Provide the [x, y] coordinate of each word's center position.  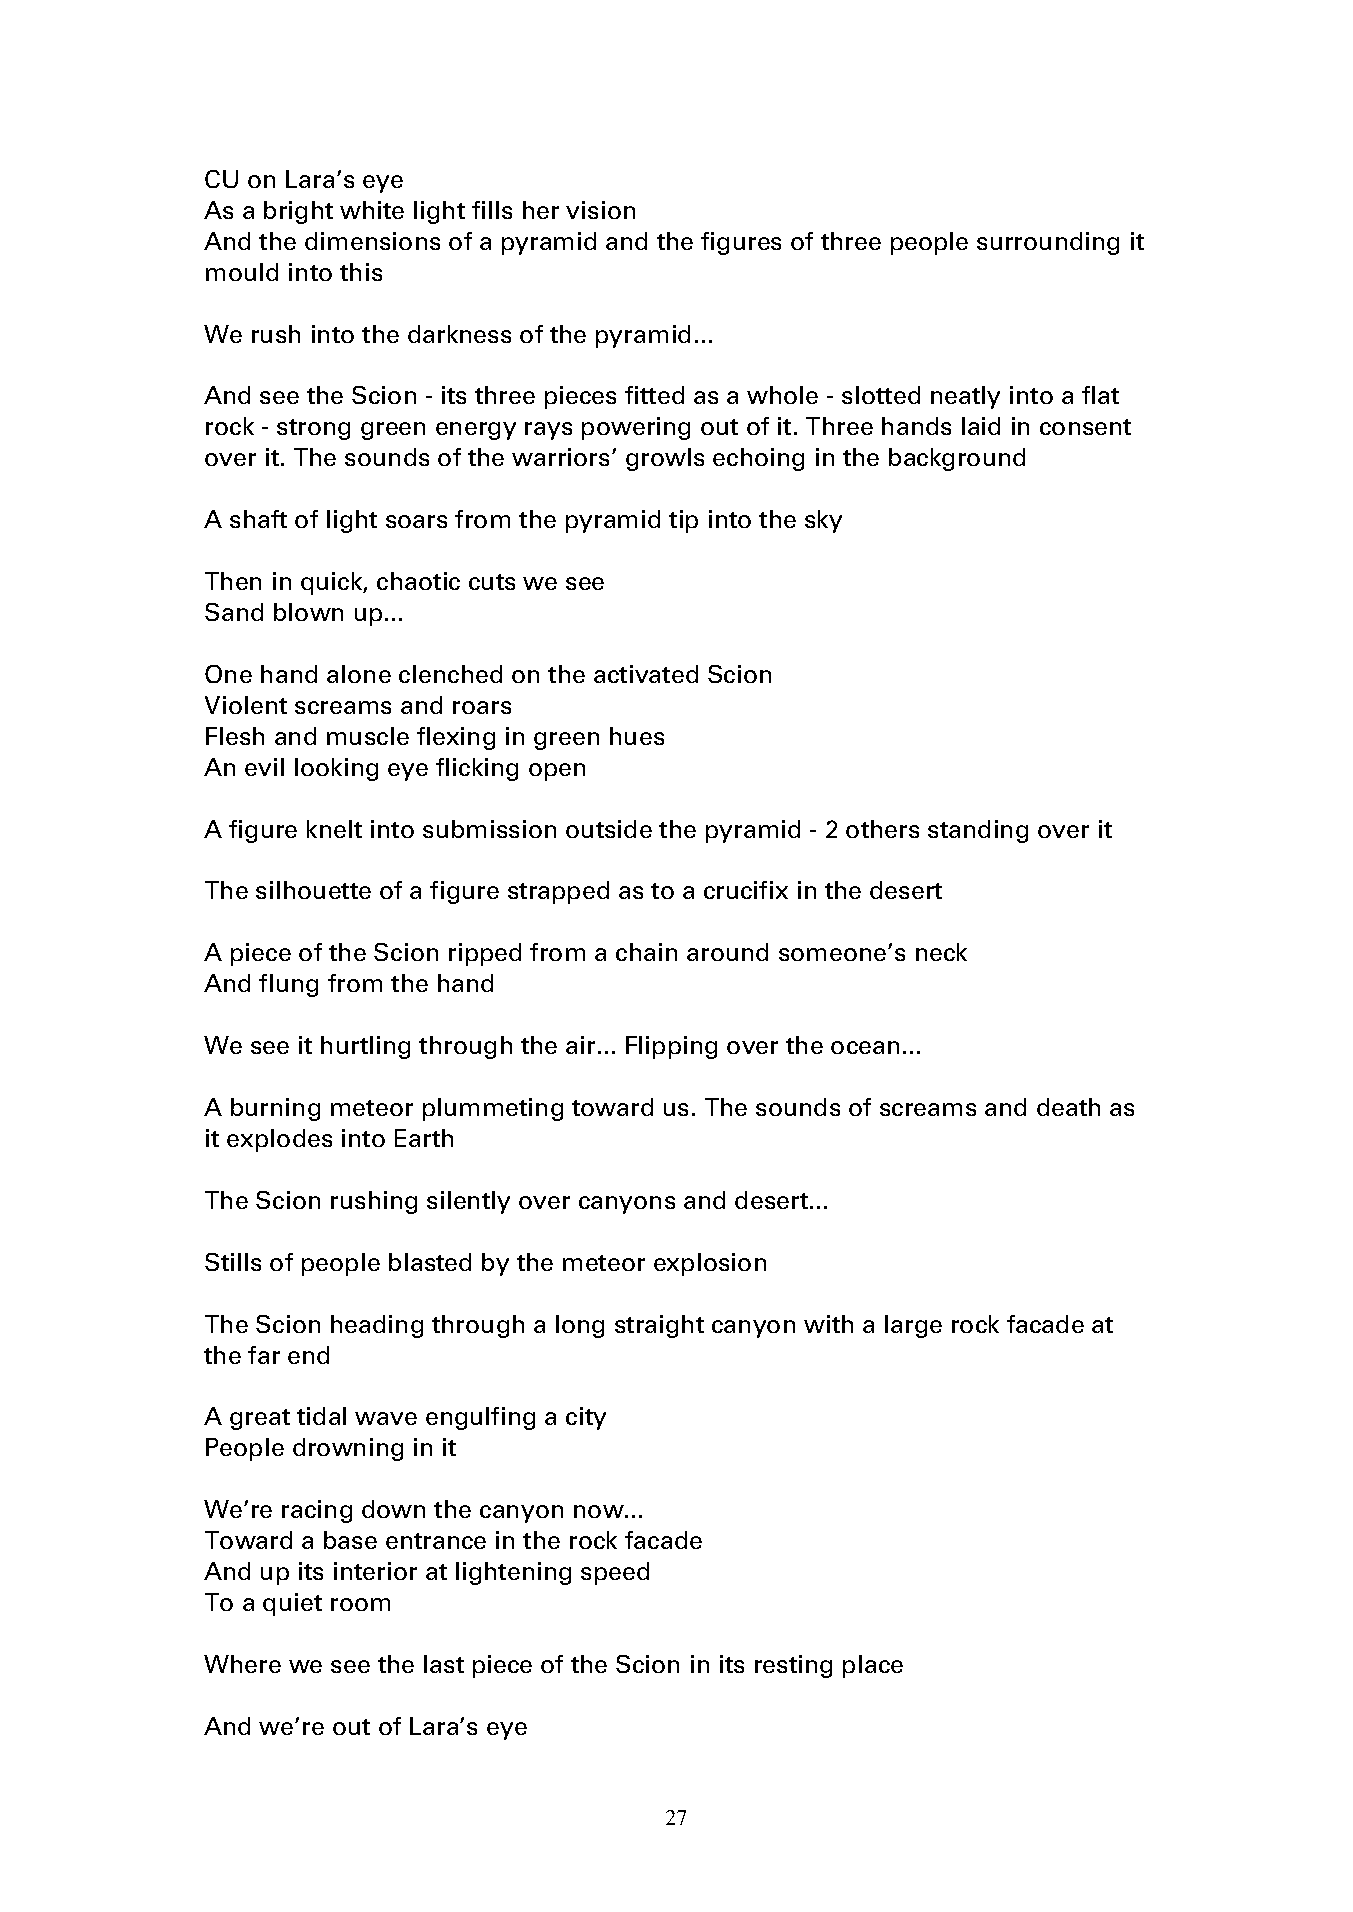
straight [659, 1326]
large [913, 1326]
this [361, 272]
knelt [334, 829]
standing [978, 831]
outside [609, 829]
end [308, 1355]
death [1068, 1107]
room [360, 1604]
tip [683, 521]
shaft [258, 519]
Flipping [671, 1047]
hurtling [365, 1047]
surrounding [1048, 243]
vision [600, 210]
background [957, 459]
